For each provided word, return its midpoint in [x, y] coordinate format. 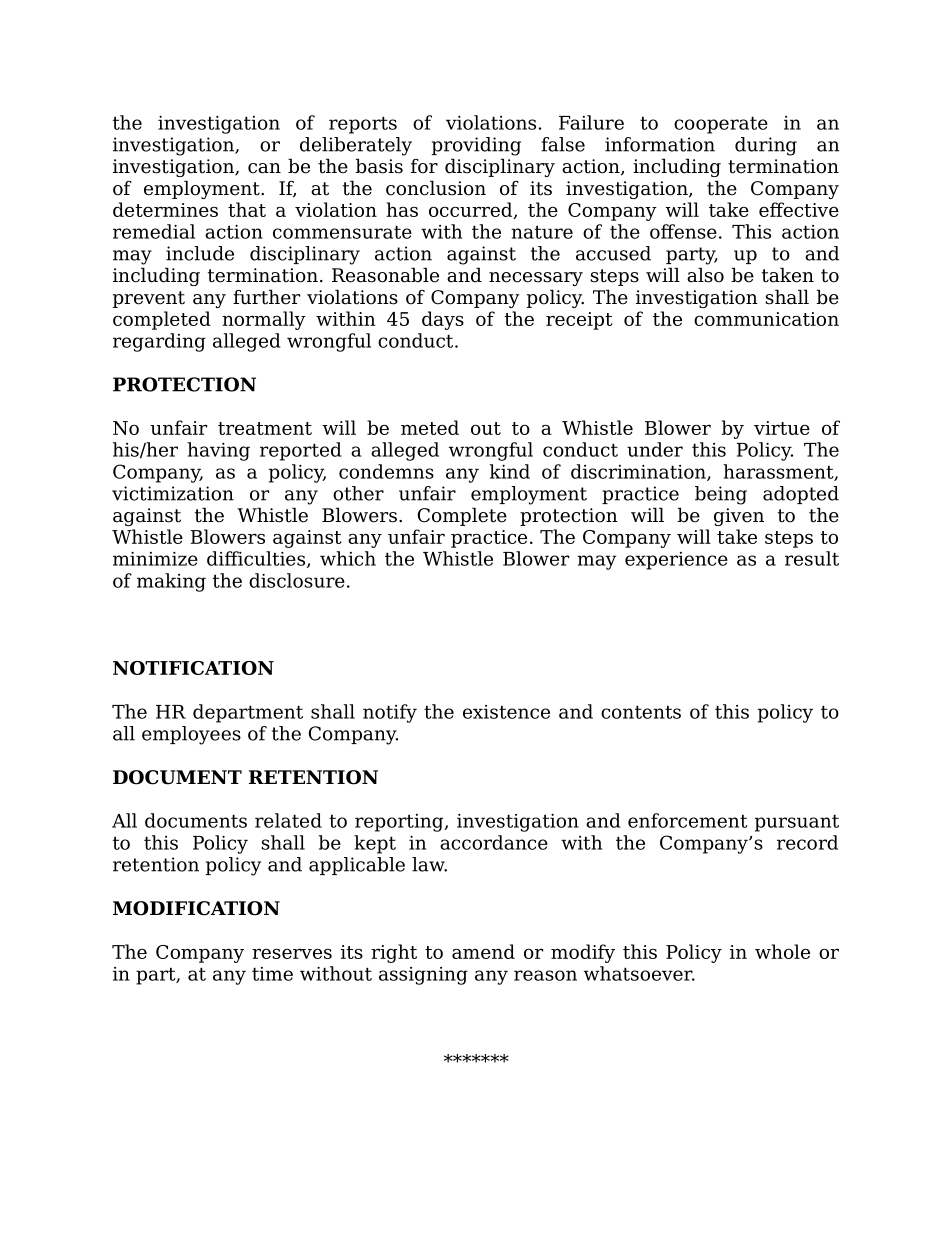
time [272, 974]
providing [476, 146]
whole [782, 951]
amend [483, 951]
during [766, 146]
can [264, 168]
